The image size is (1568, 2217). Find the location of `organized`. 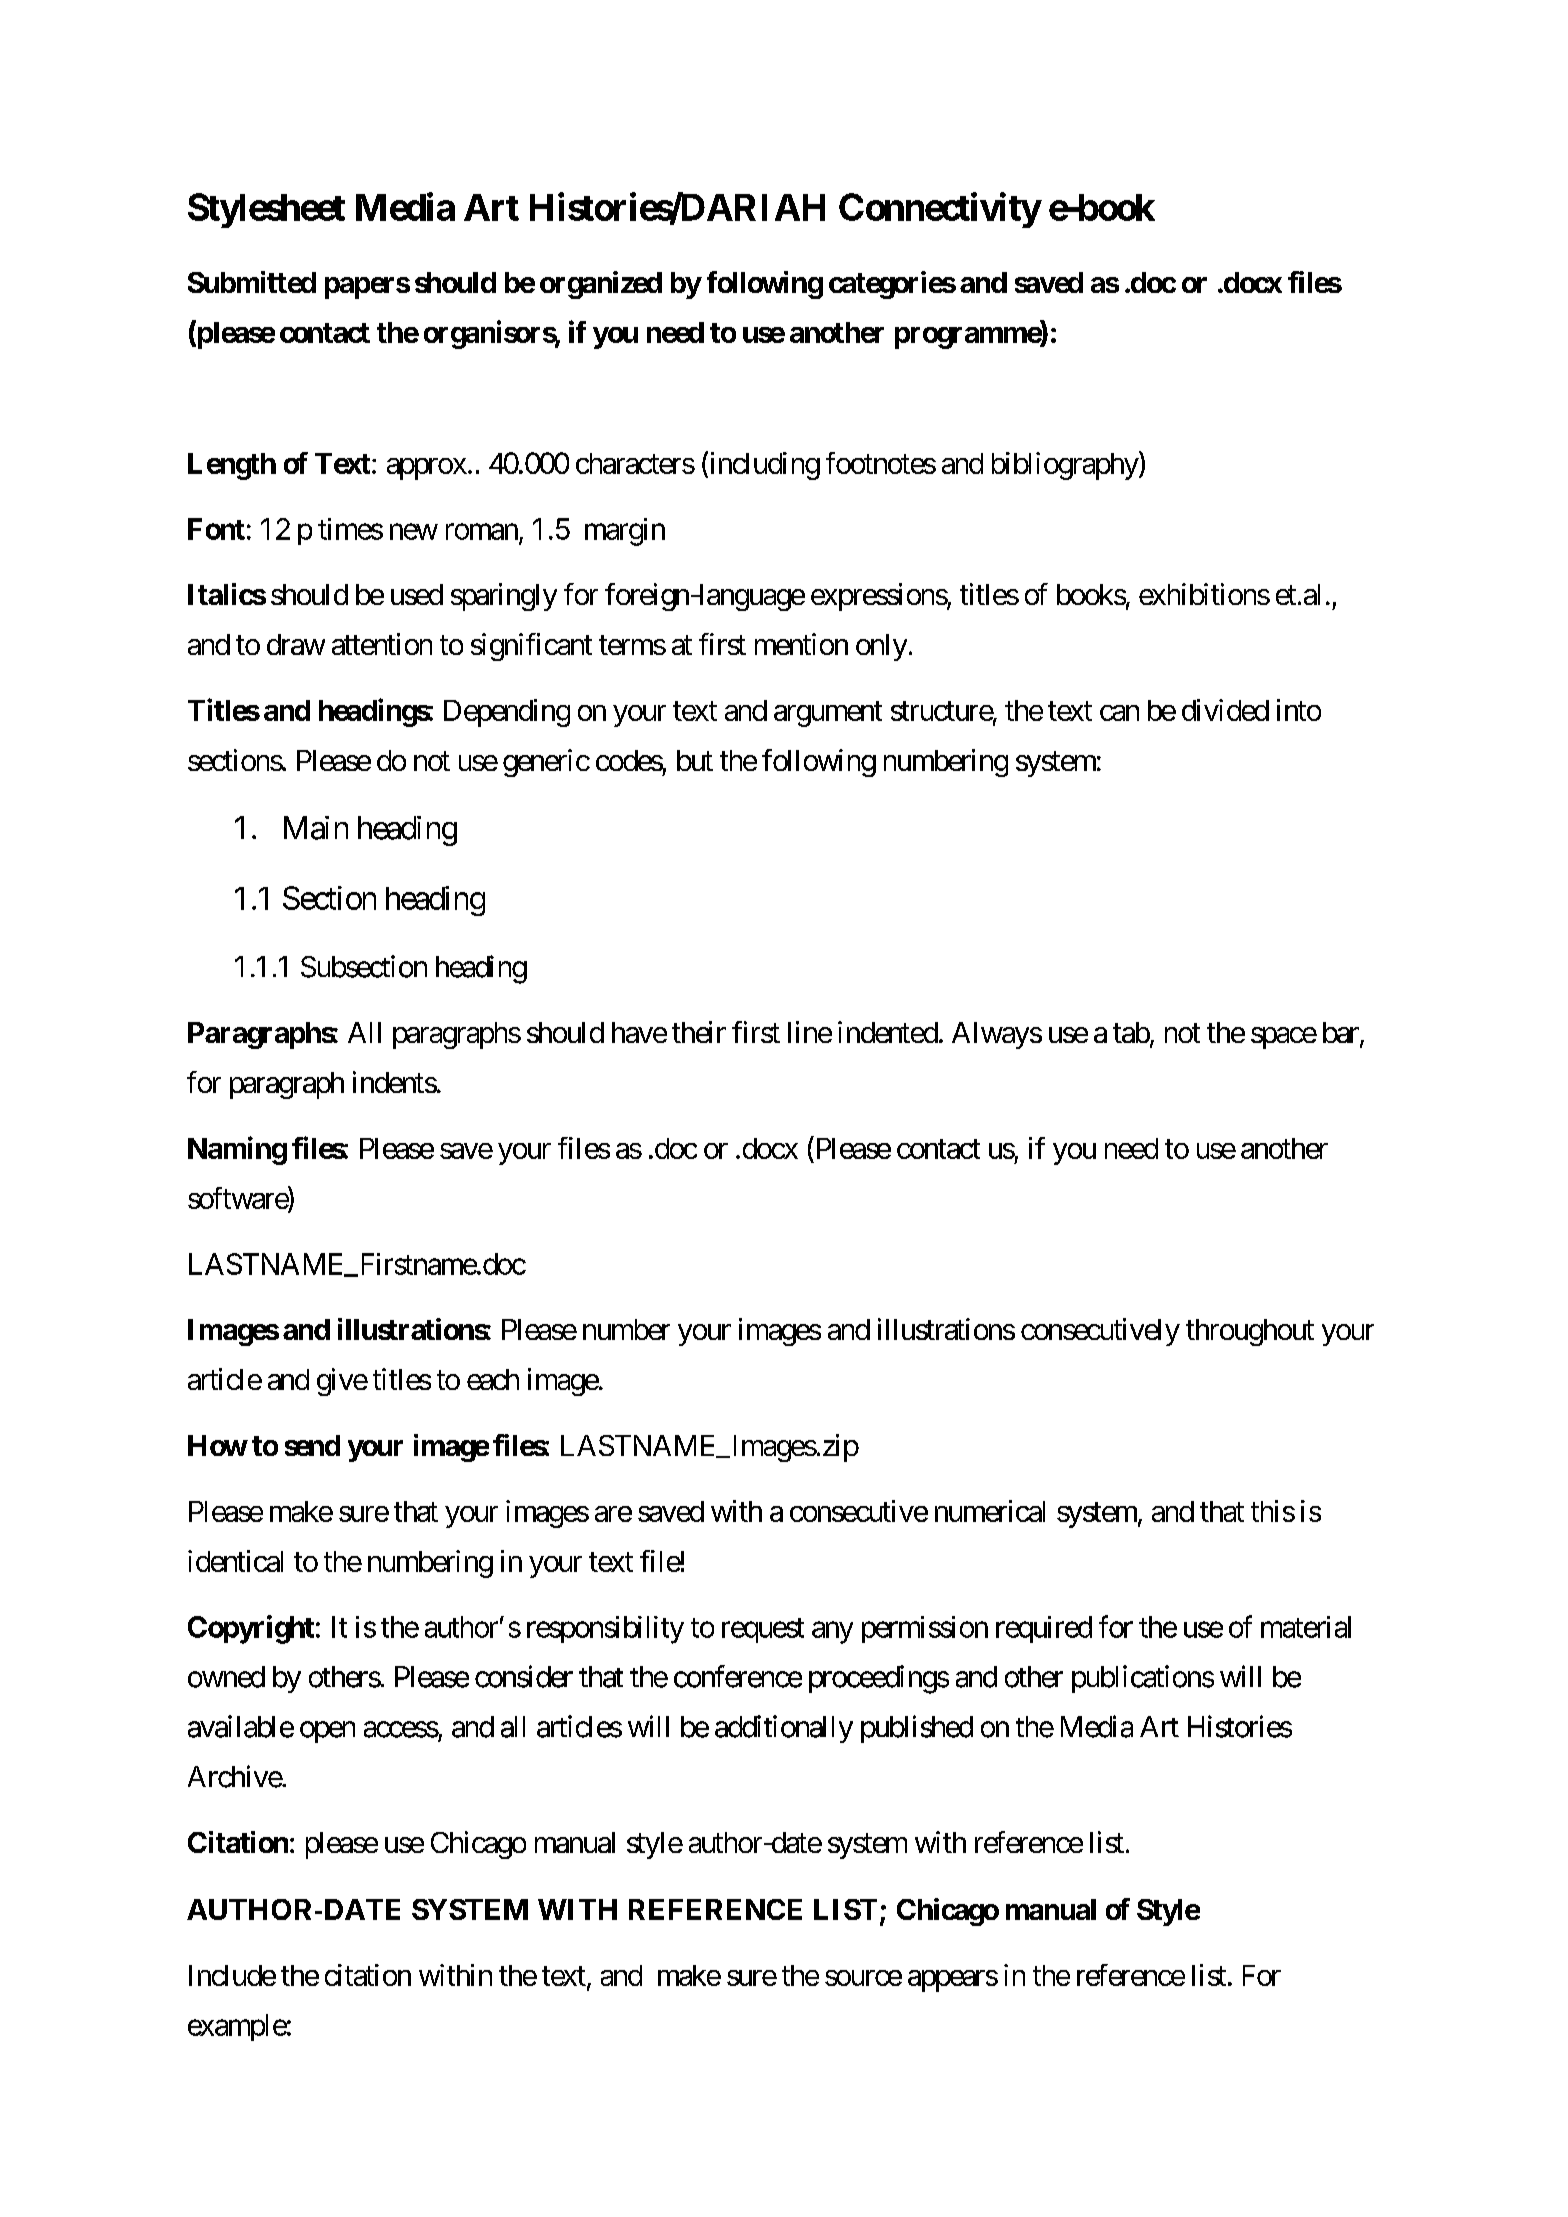

organized is located at coordinates (601, 285).
